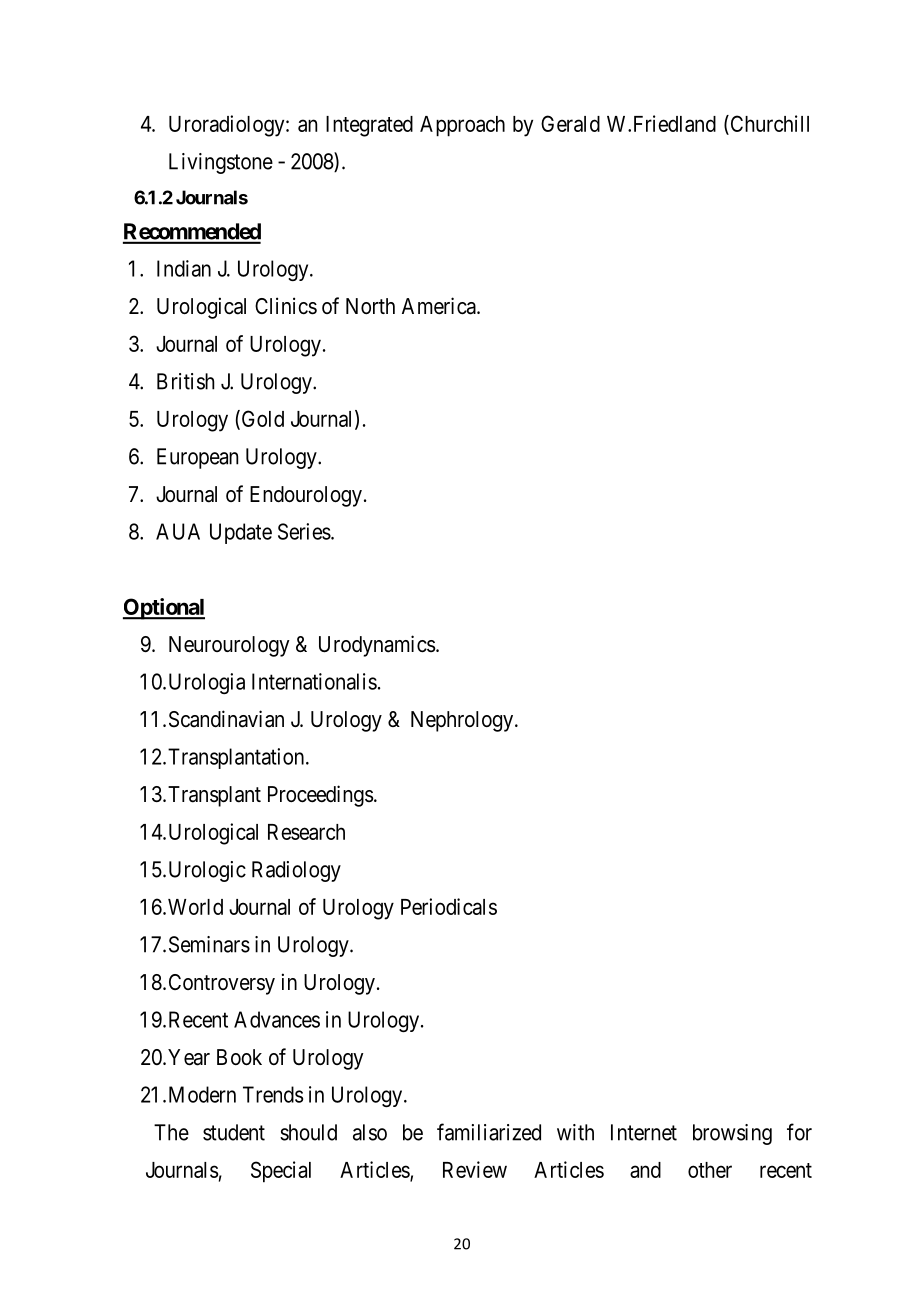 Image resolution: width=924 pixels, height=1309 pixels. What do you see at coordinates (463, 721) in the screenshot?
I see `Nephrology` at bounding box center [463, 721].
